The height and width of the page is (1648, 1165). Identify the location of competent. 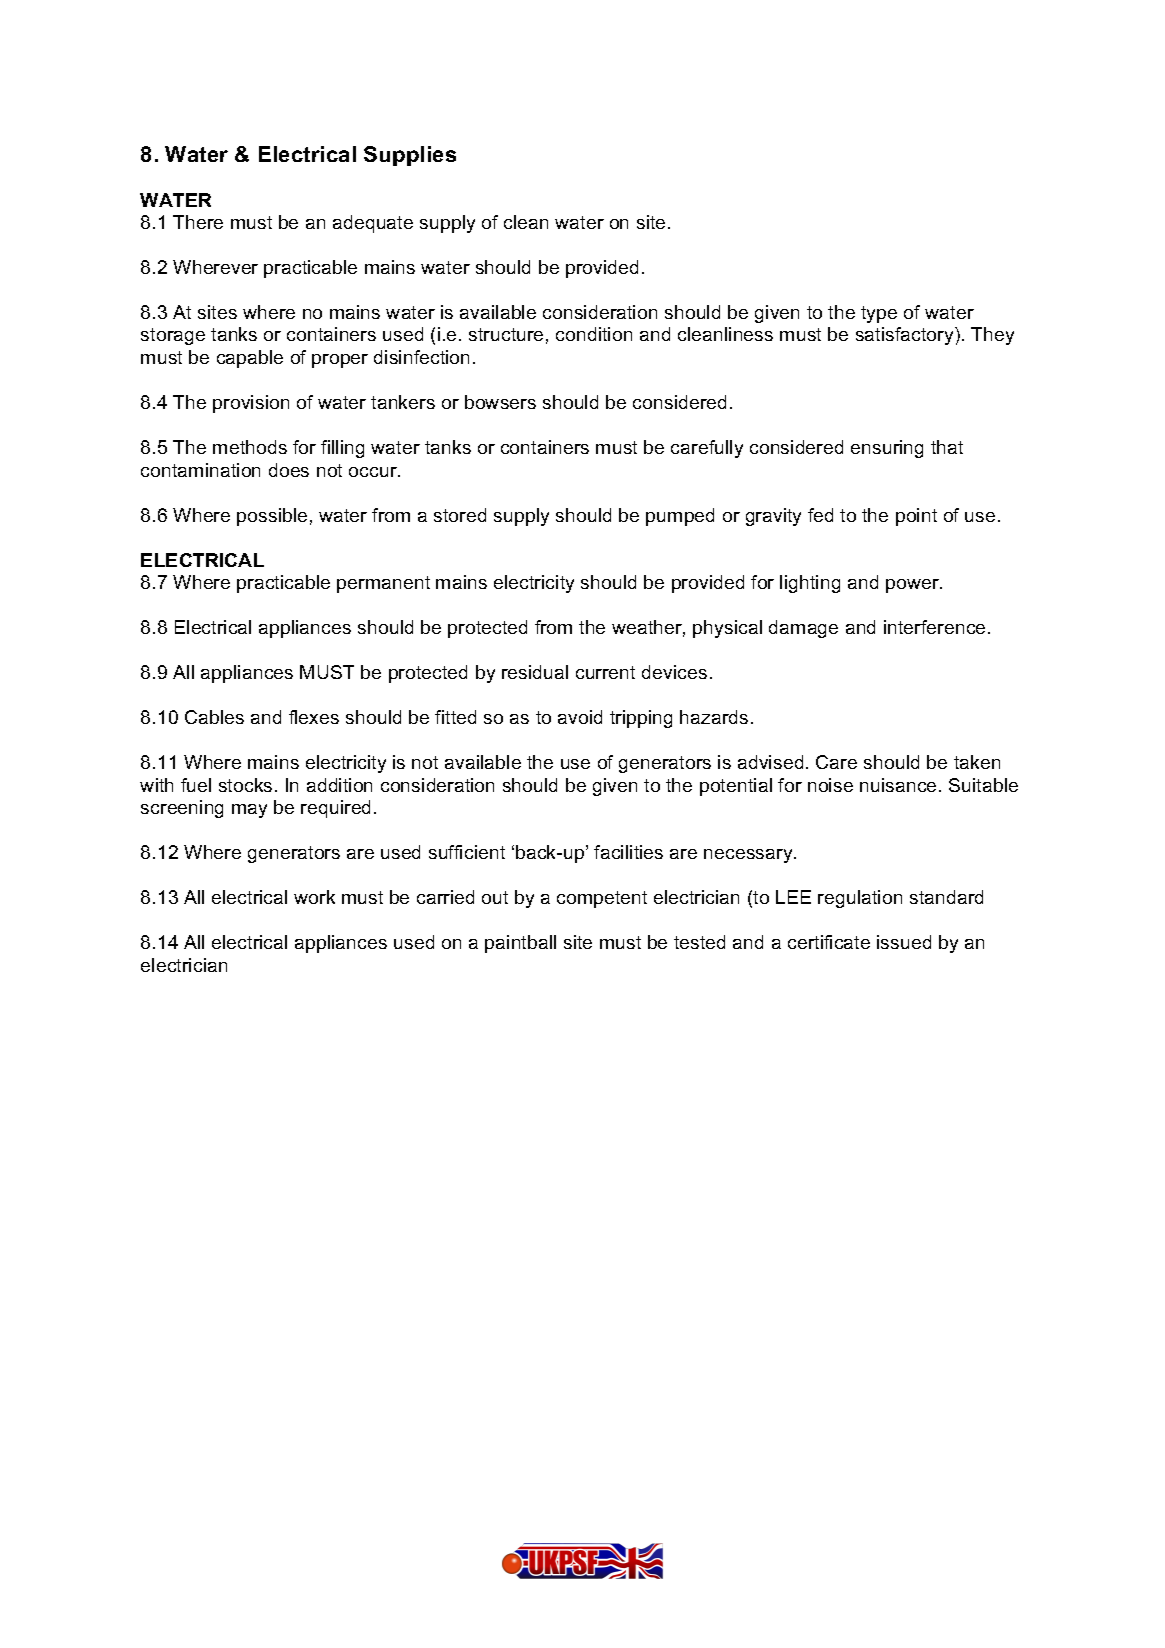
(602, 899).
